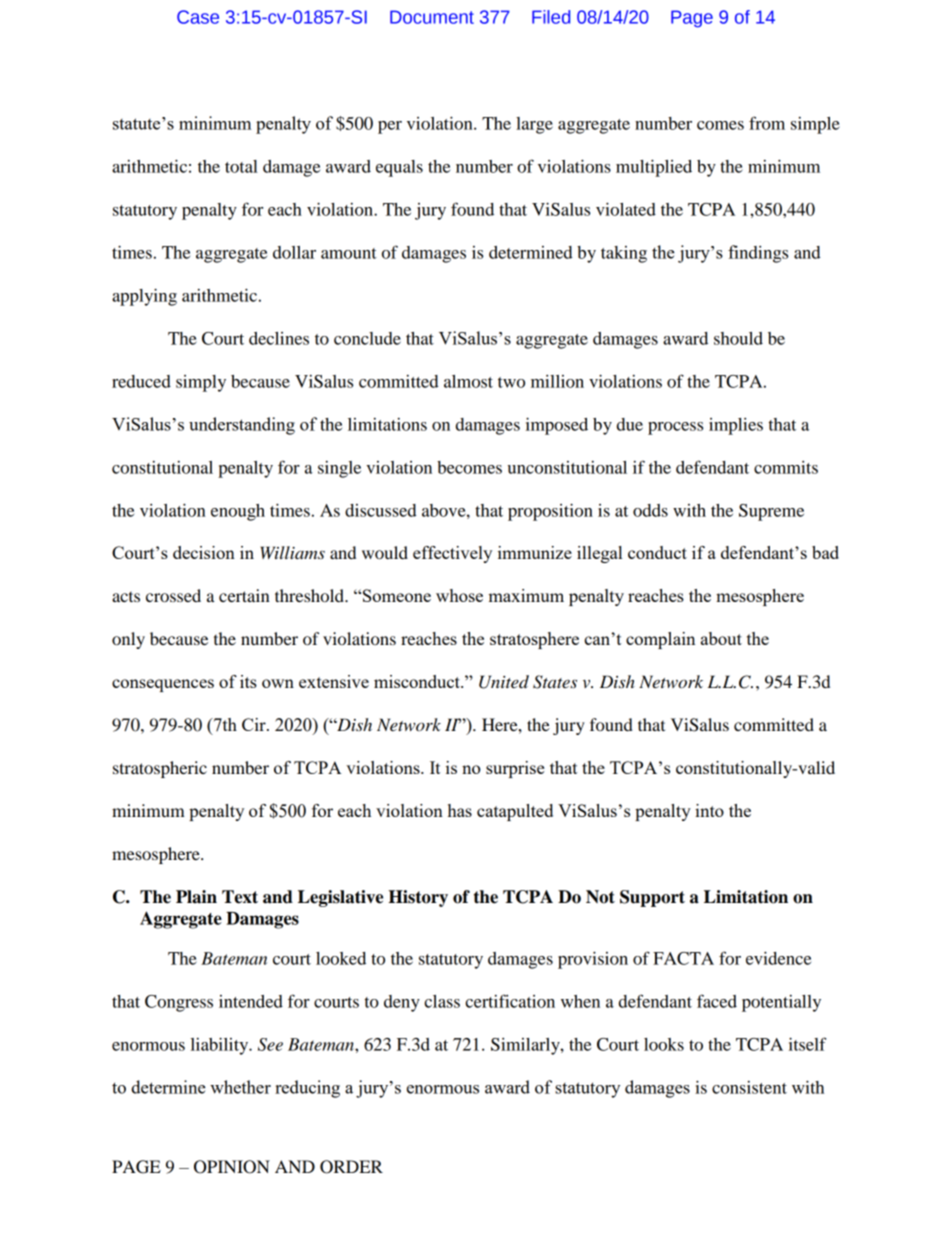  Describe the element at coordinates (771, 512) in the screenshot. I see `Supreme` at that location.
